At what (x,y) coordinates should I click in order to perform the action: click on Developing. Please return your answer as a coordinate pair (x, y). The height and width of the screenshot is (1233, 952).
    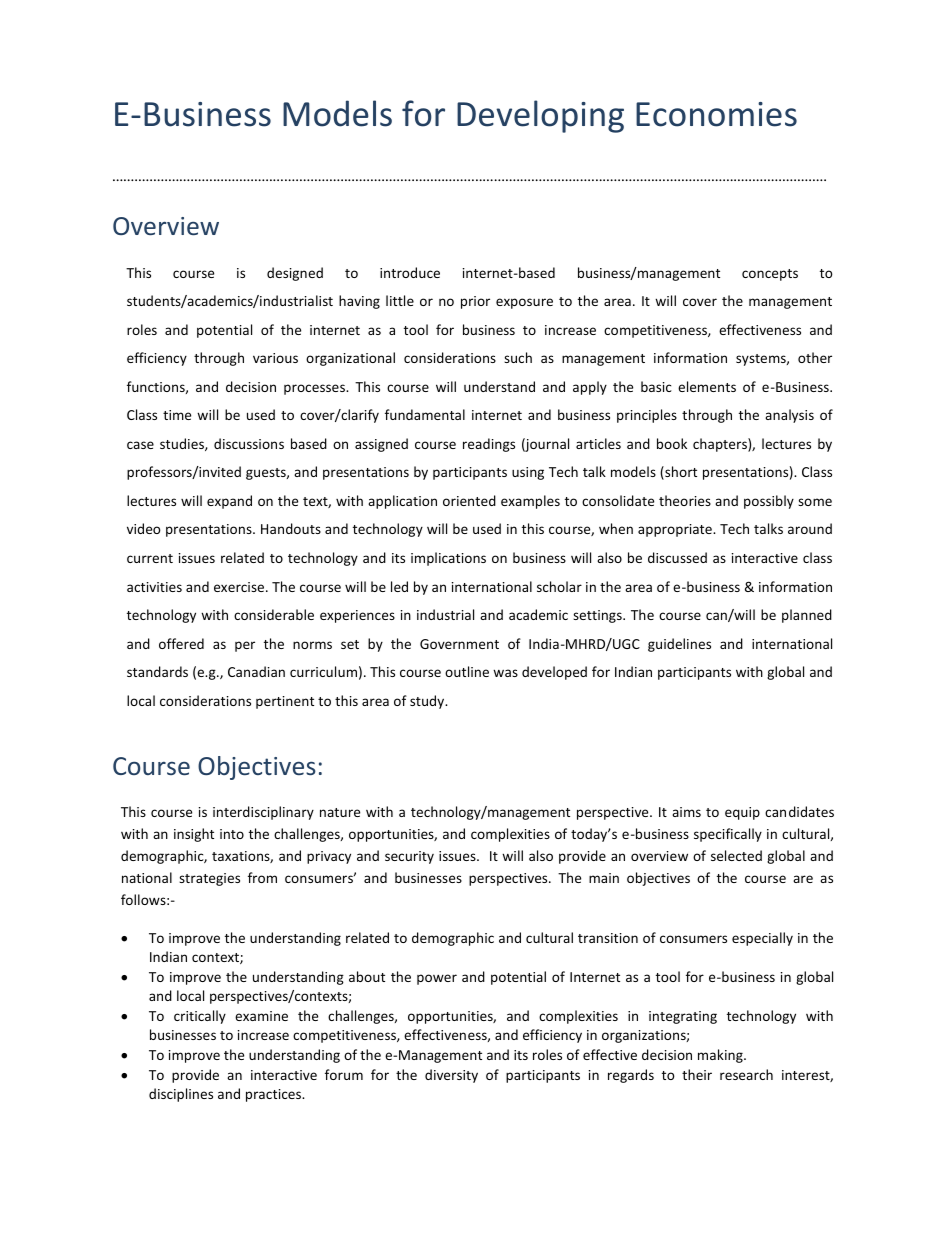
    Looking at the image, I should click on (540, 116).
